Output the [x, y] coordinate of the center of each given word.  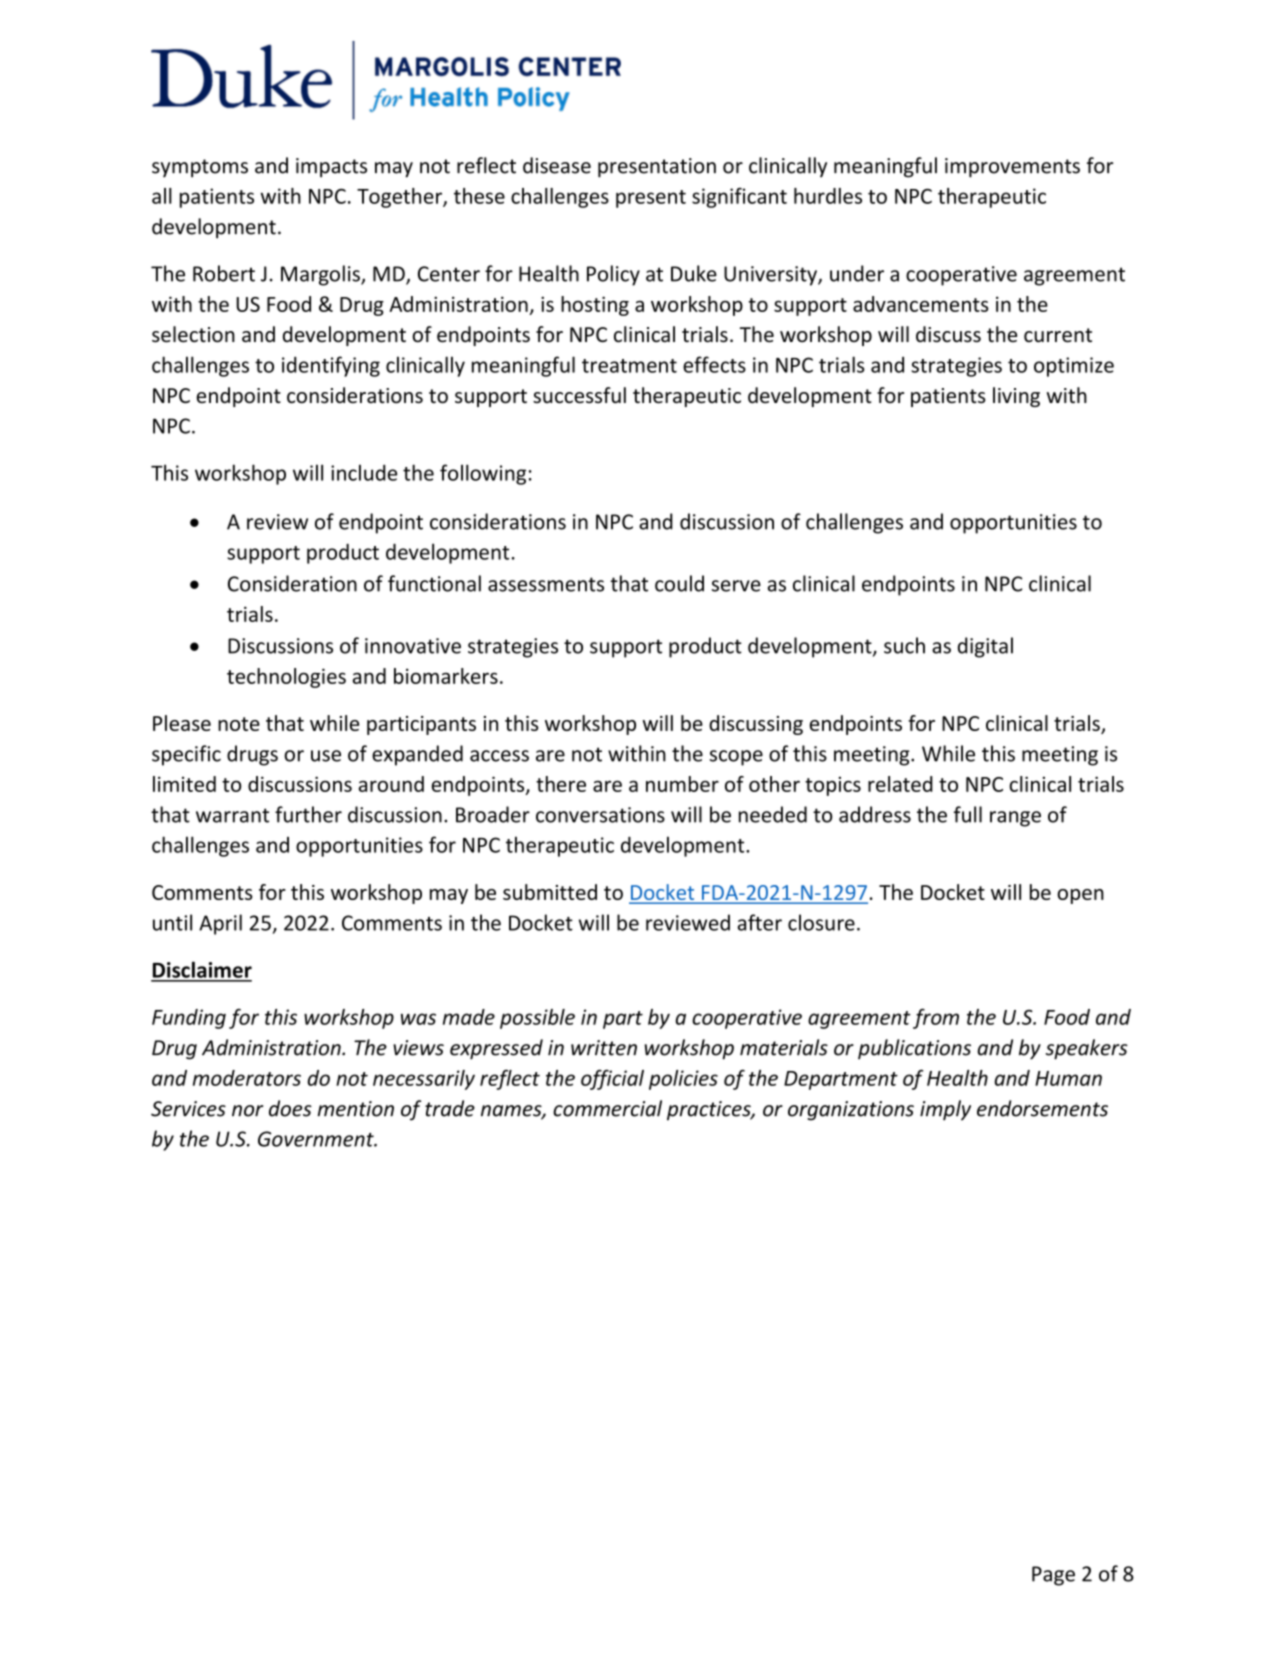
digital [985, 647]
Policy [613, 275]
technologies [286, 678]
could [679, 583]
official [612, 1079]
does [290, 1108]
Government [317, 1139]
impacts [331, 168]
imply [945, 1110]
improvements [1012, 168]
